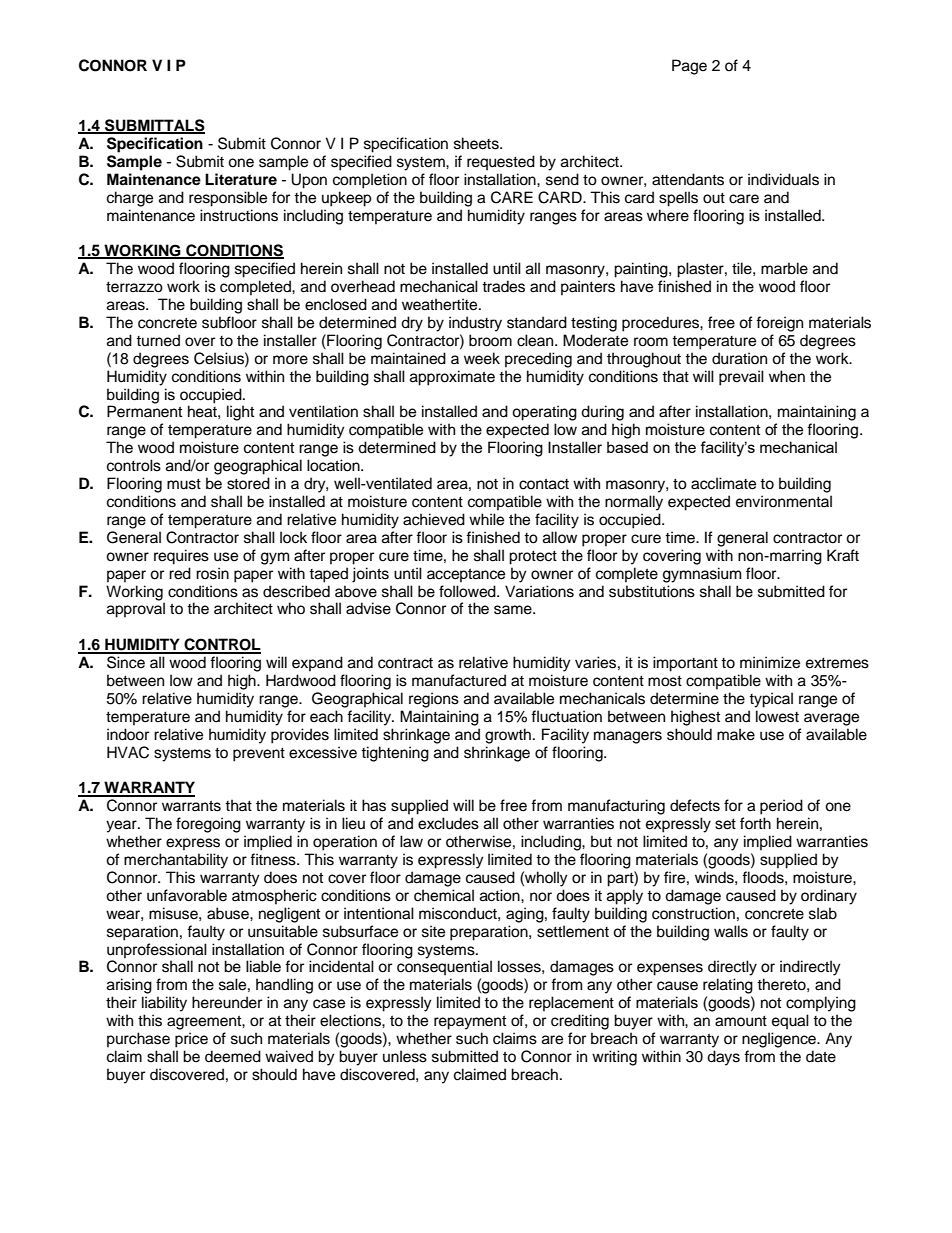 Image resolution: width=952 pixels, height=1233 pixels. Describe the element at coordinates (477, 143) in the screenshot. I see `sheets` at that location.
